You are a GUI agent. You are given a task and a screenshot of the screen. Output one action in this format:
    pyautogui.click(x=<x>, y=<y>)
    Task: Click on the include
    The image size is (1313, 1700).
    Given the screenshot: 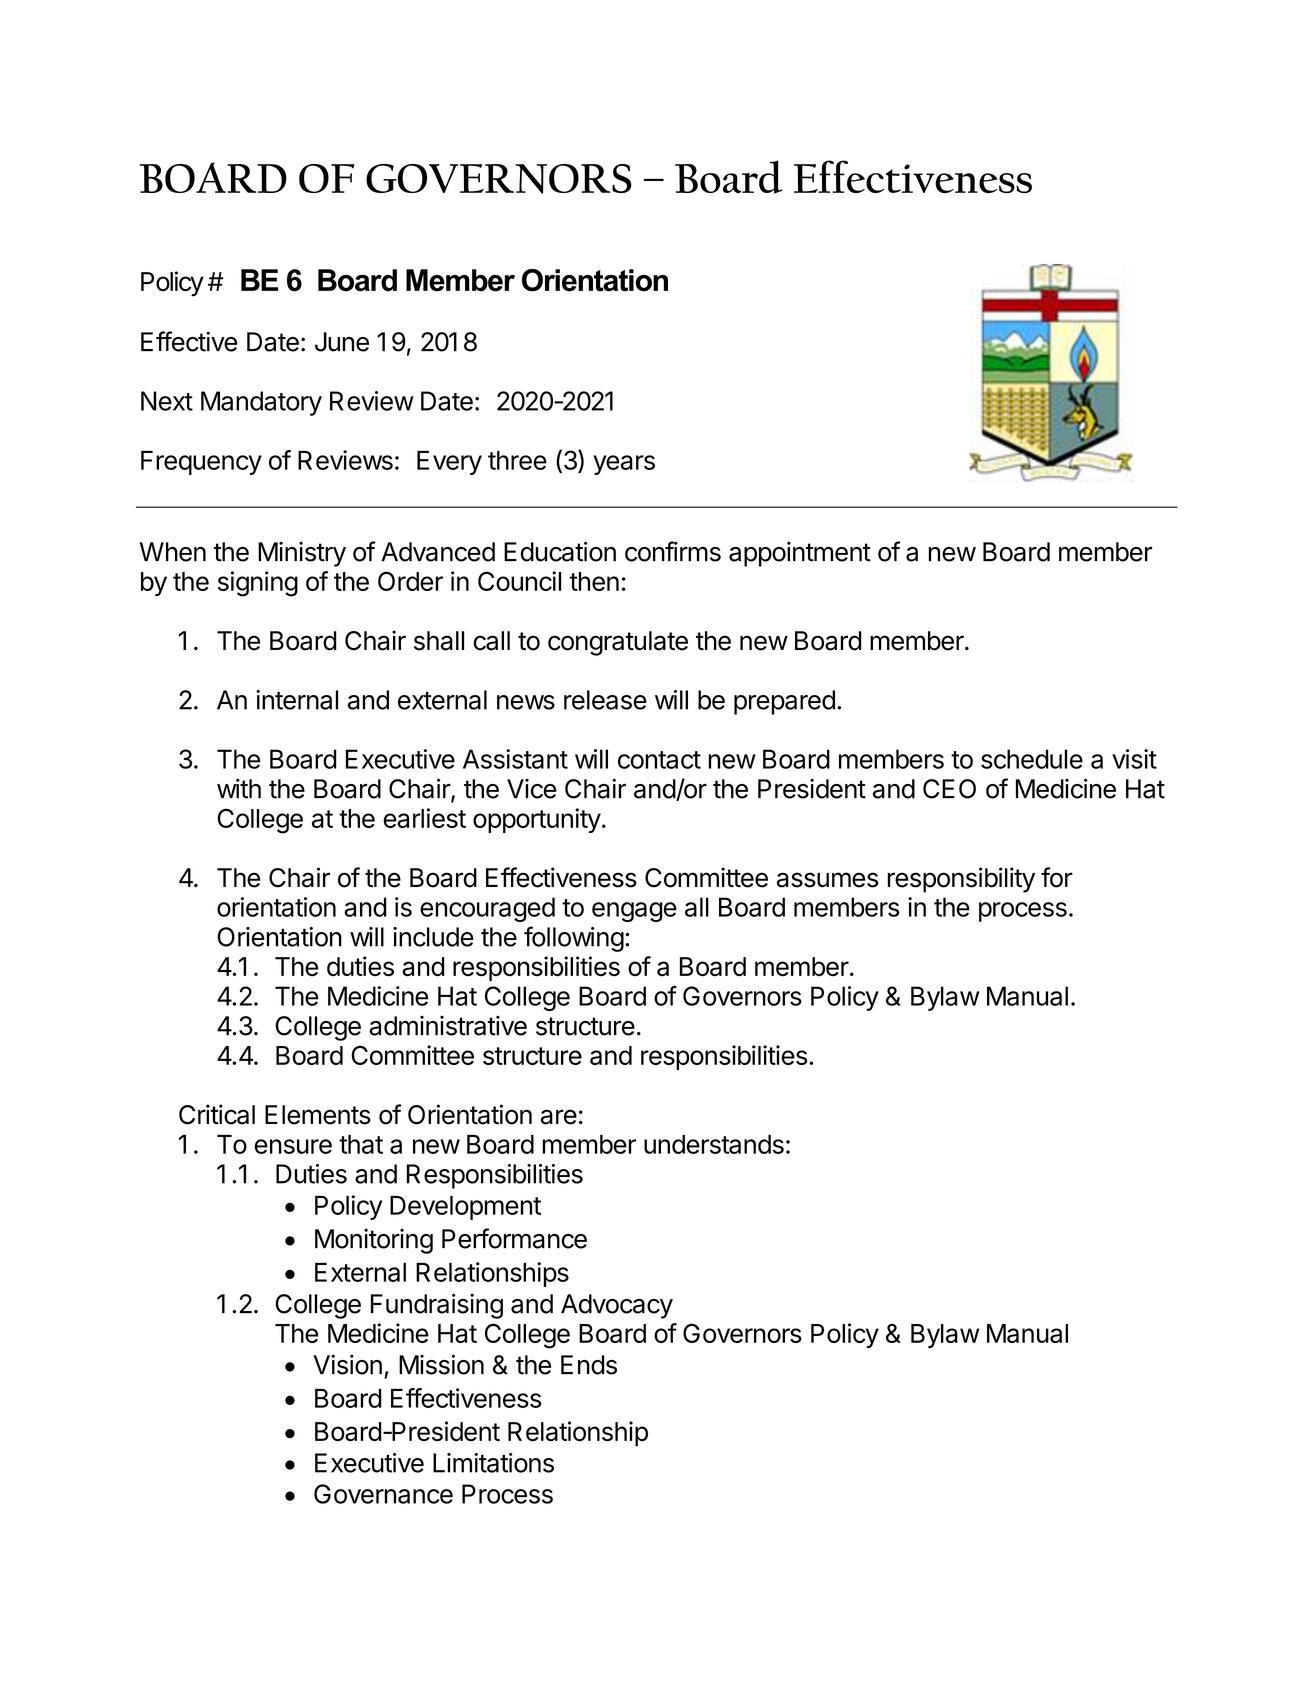 What is the action you would take?
    pyautogui.click(x=433, y=937)
